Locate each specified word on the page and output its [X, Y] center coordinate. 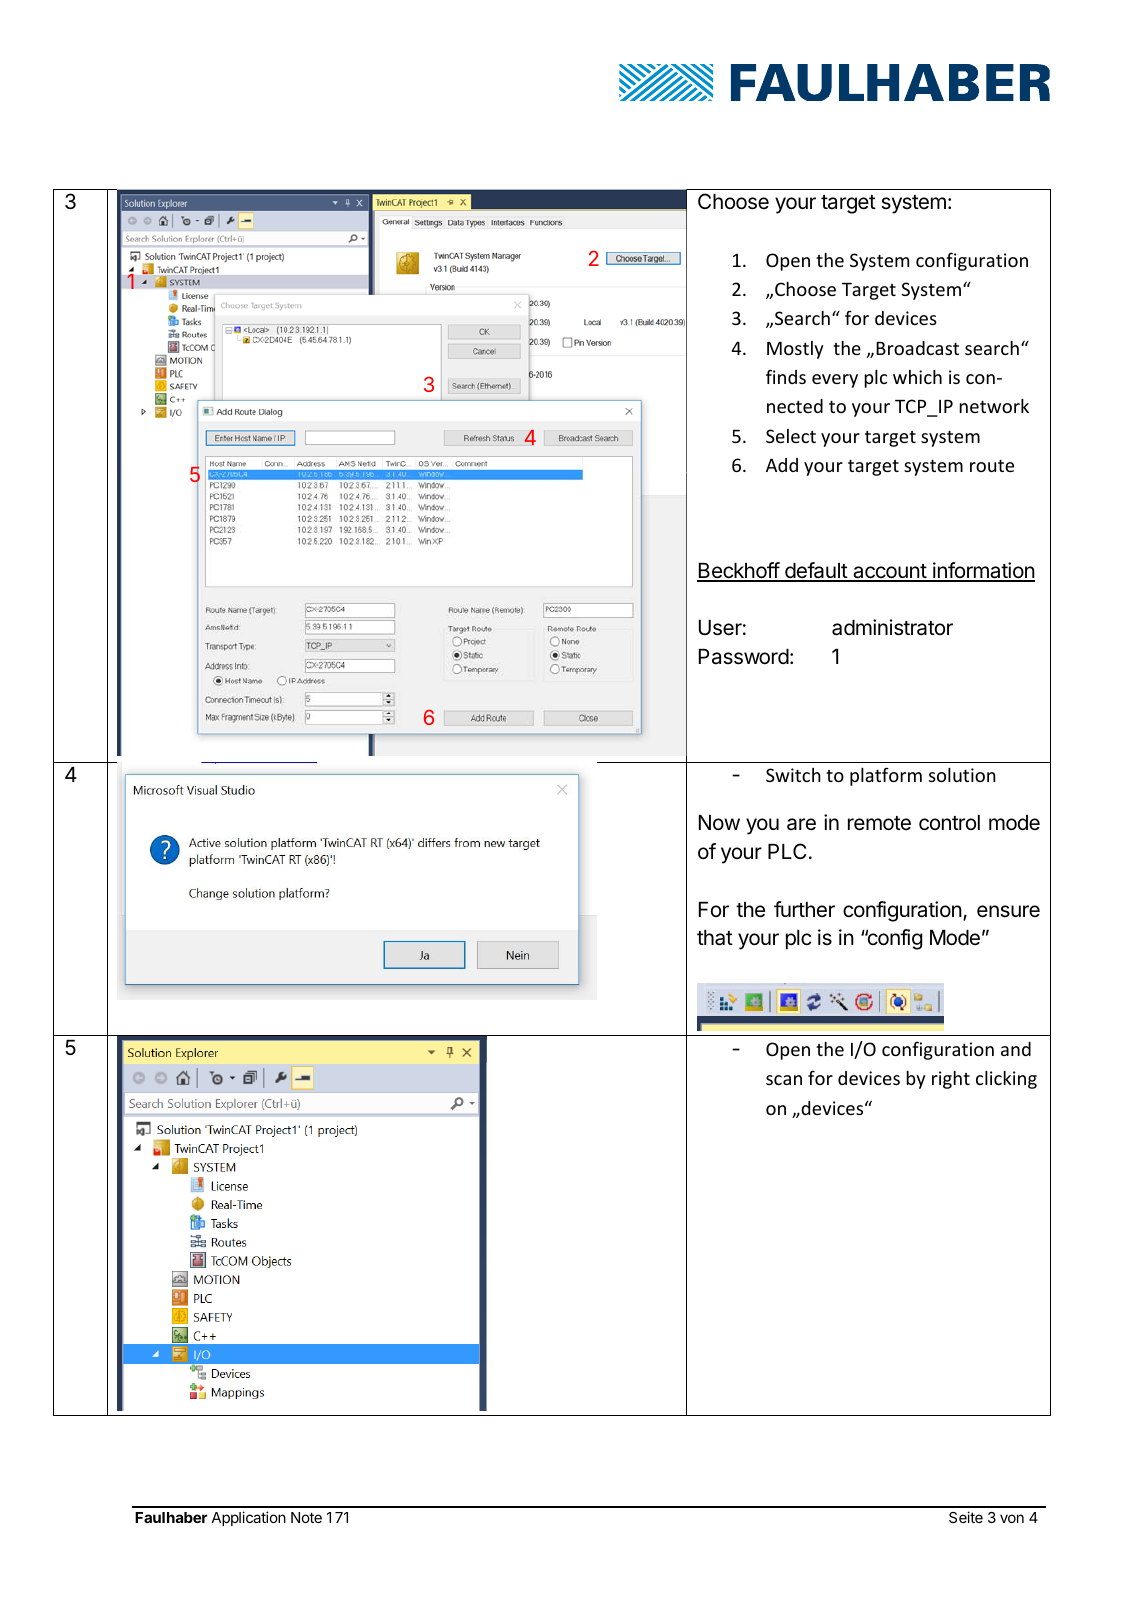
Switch [793, 775]
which [917, 377]
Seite [966, 1517]
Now [719, 822]
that [715, 938]
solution [962, 775]
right [951, 1080]
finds [786, 376]
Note [306, 1517]
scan [784, 1080]
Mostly [795, 350]
